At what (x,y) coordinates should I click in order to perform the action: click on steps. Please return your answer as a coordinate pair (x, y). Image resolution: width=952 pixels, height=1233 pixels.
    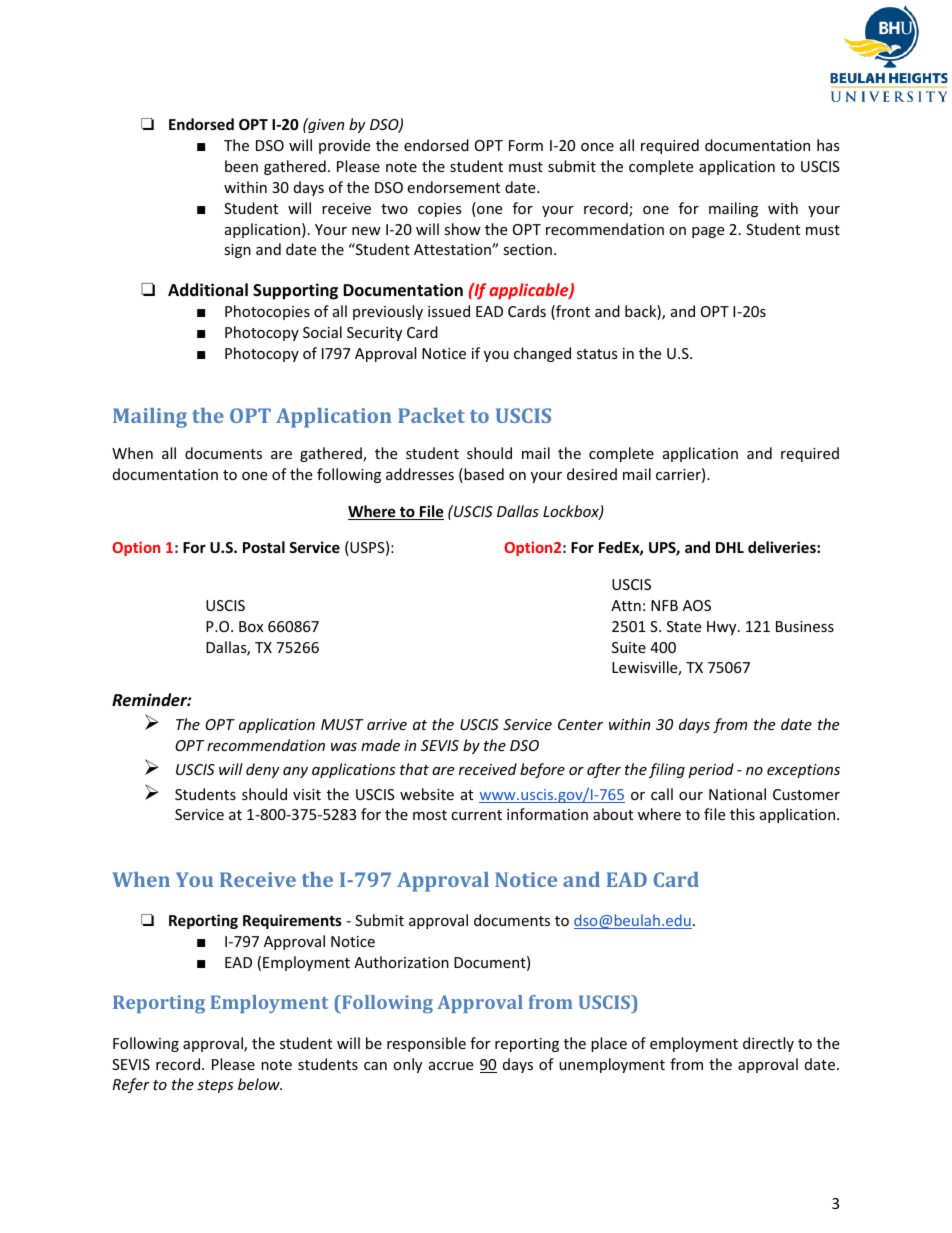
    Looking at the image, I should click on (215, 1086).
